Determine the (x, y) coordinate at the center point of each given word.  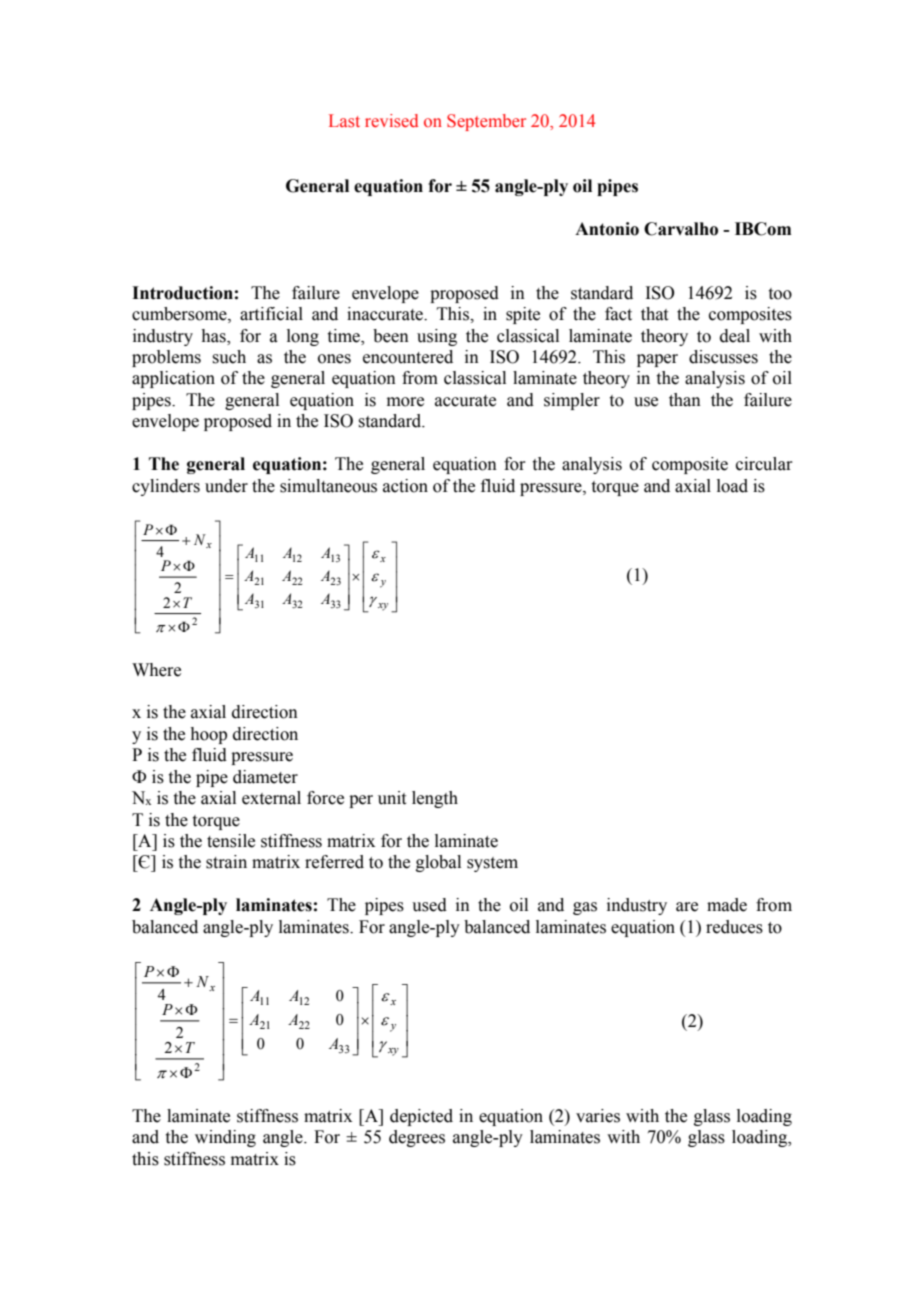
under (226, 486)
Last (344, 121)
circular (764, 464)
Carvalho (681, 229)
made (727, 905)
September (486, 122)
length (435, 799)
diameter (265, 777)
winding (225, 1138)
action (405, 486)
